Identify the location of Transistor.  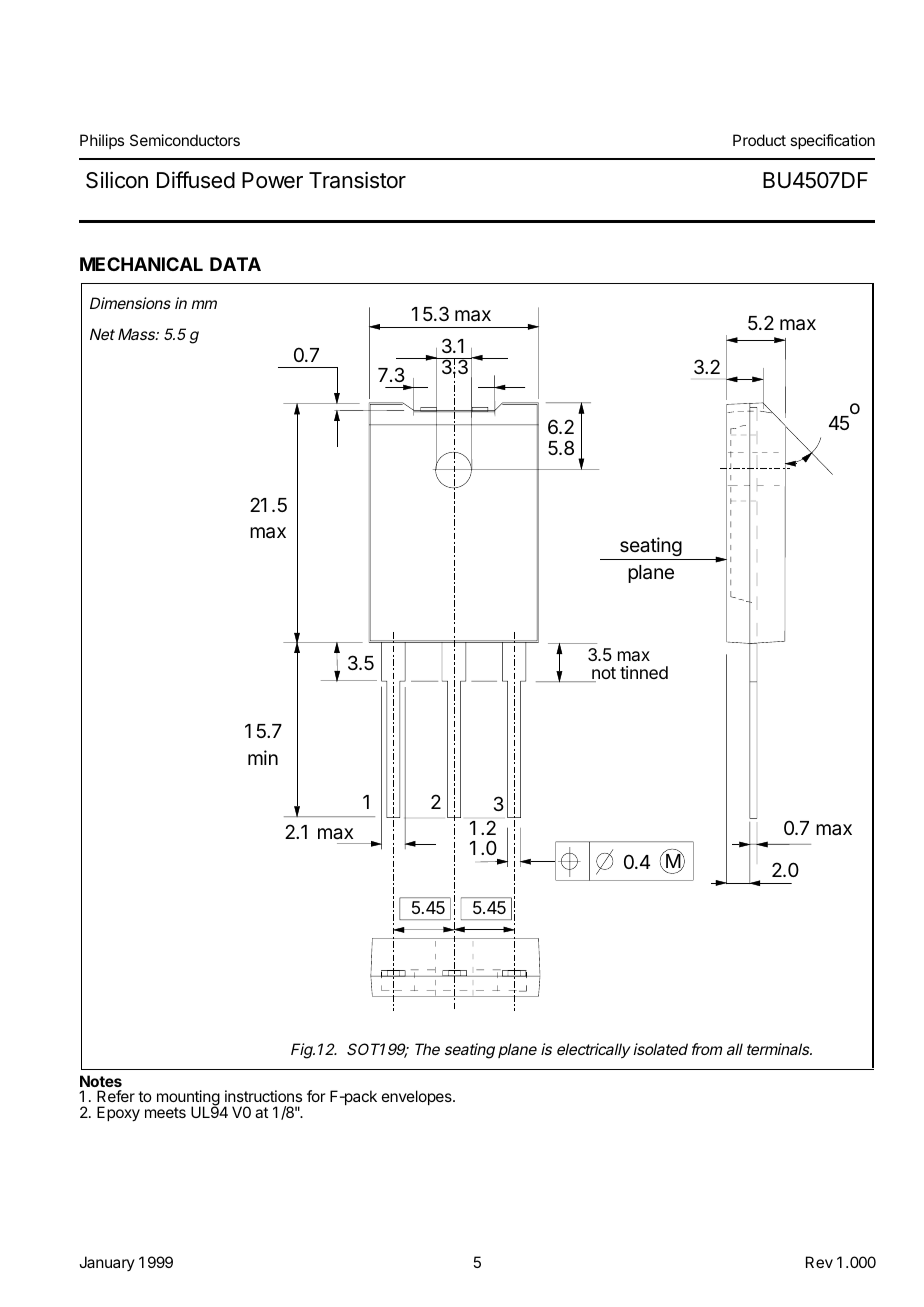
(357, 180).
